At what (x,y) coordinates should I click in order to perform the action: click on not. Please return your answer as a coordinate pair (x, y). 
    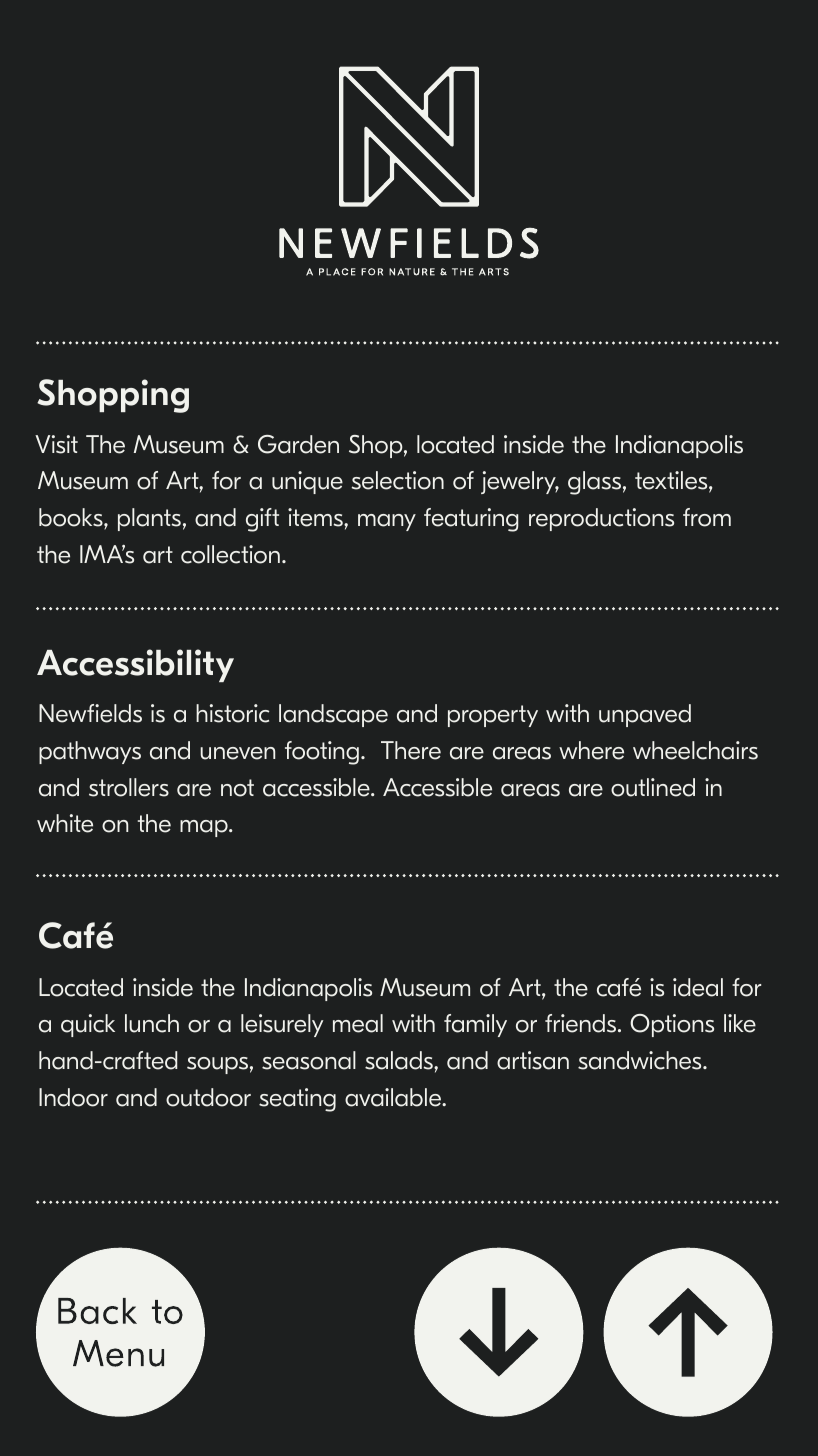
    Looking at the image, I should click on (237, 788).
